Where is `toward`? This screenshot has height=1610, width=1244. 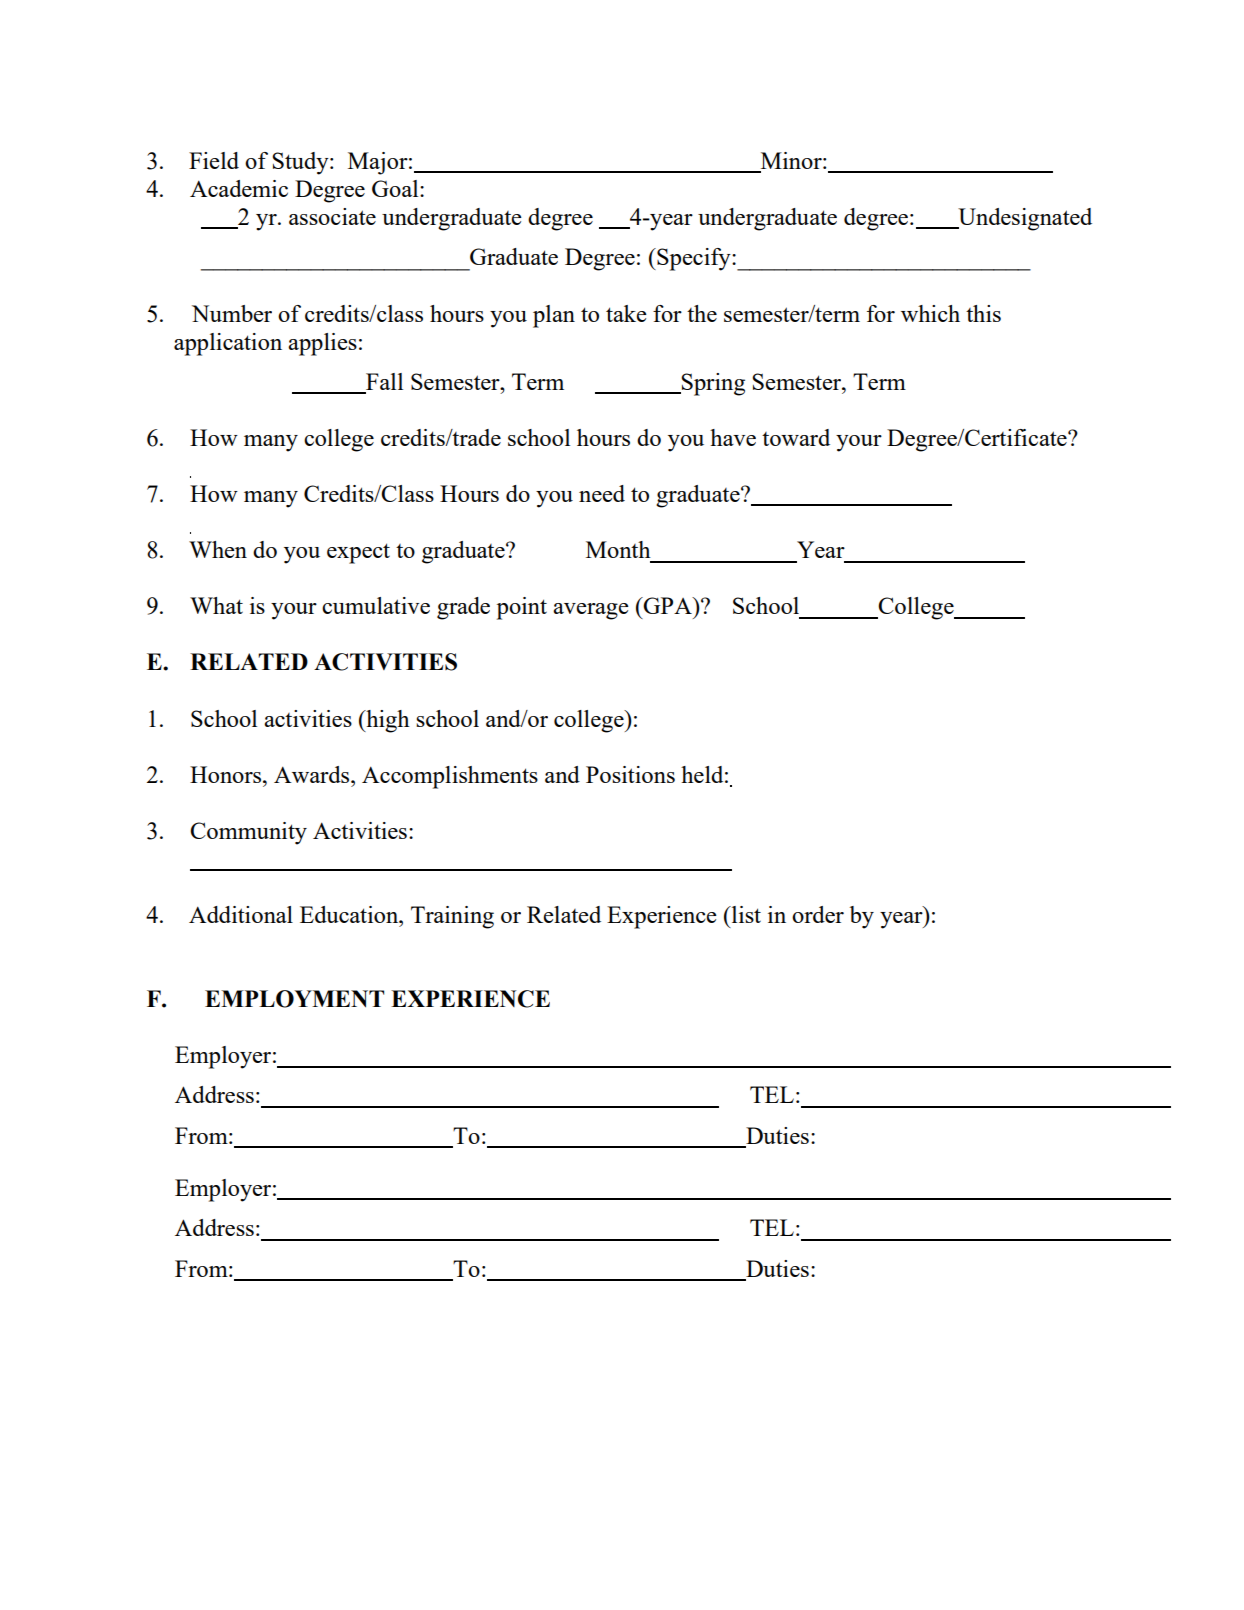
toward is located at coordinates (796, 437).
